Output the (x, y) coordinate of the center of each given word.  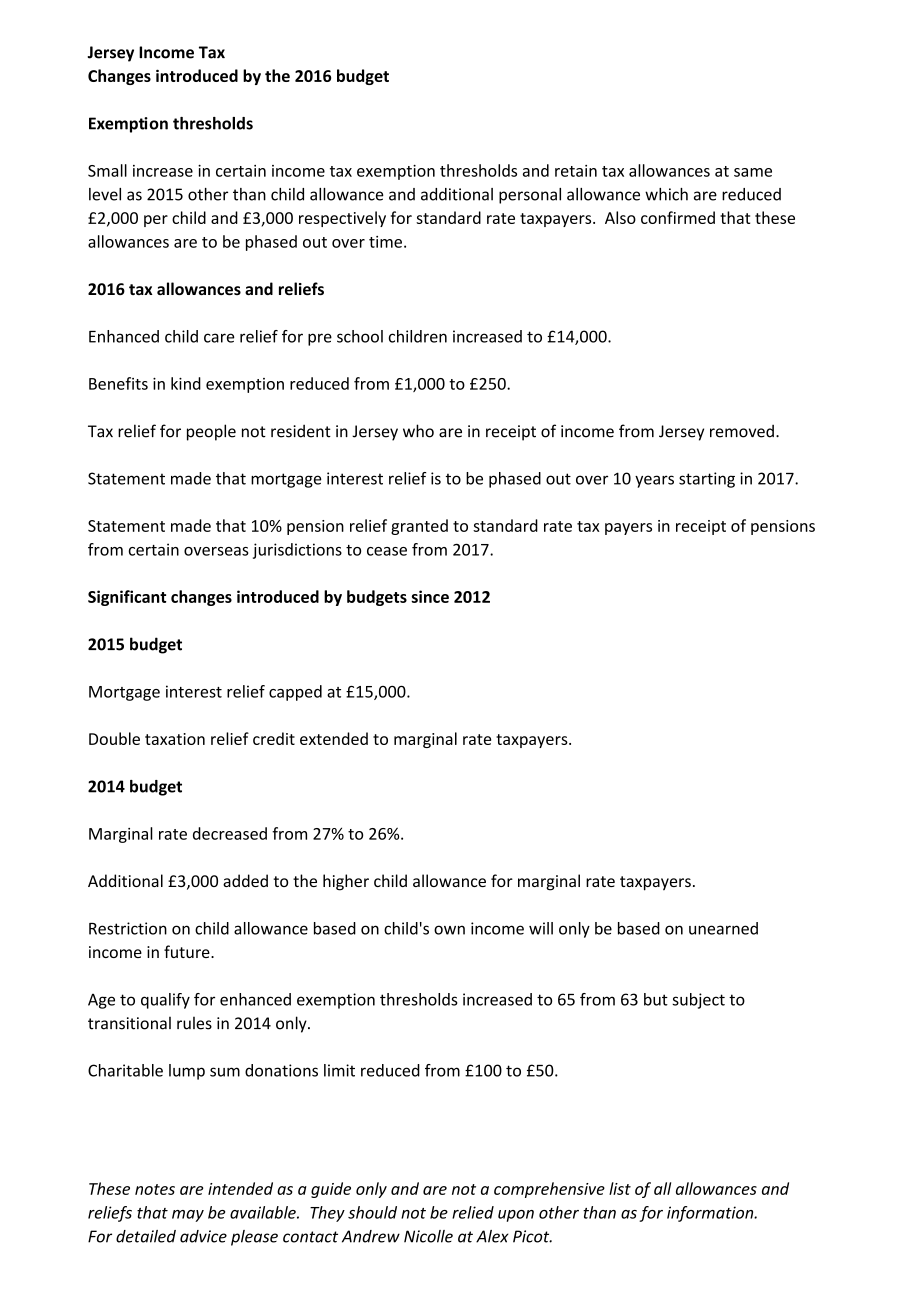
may (188, 1216)
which (666, 194)
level (105, 194)
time (385, 242)
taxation (175, 739)
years (654, 481)
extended (334, 738)
